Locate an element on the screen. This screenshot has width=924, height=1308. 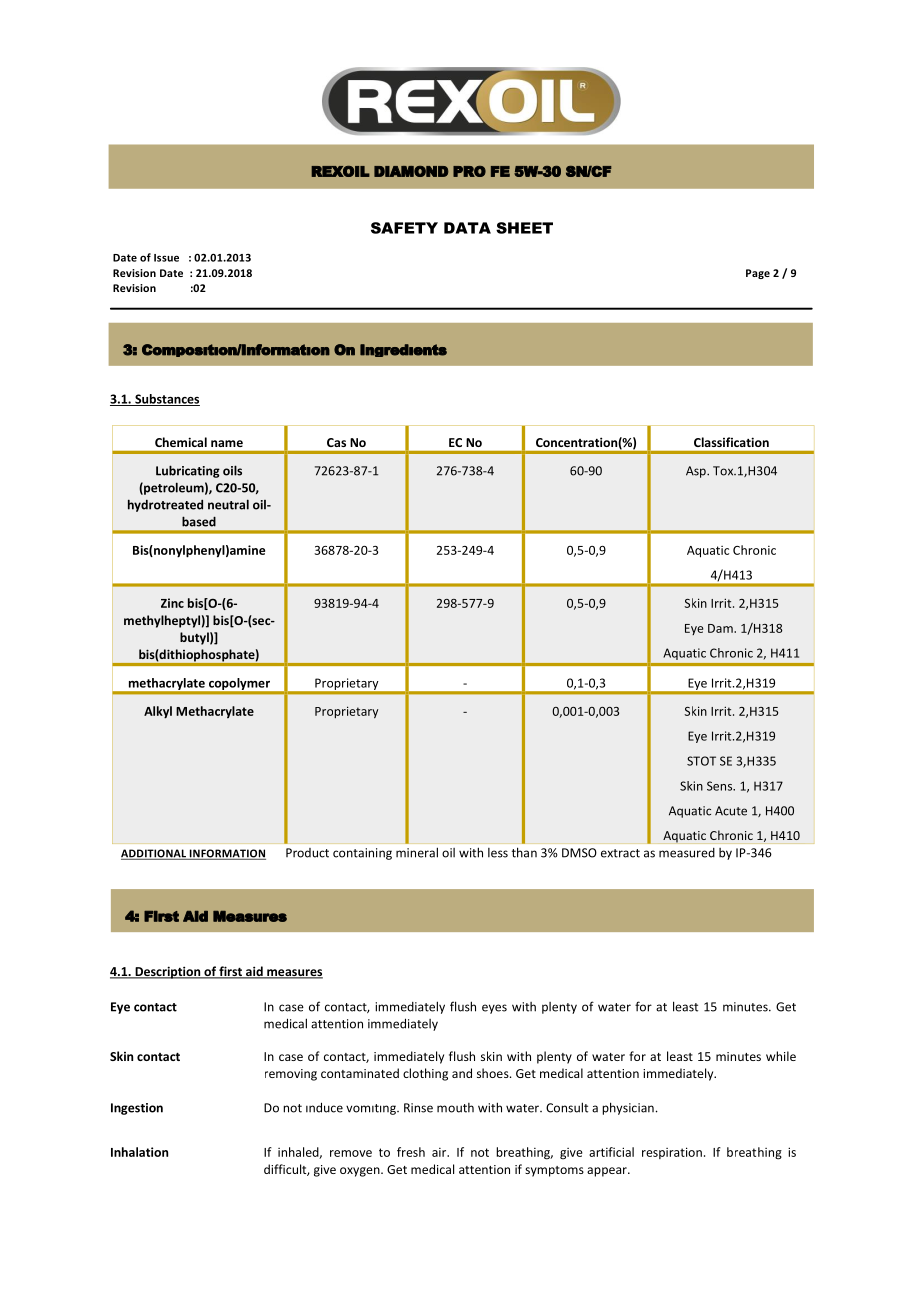
Issue is located at coordinates (166, 258).
